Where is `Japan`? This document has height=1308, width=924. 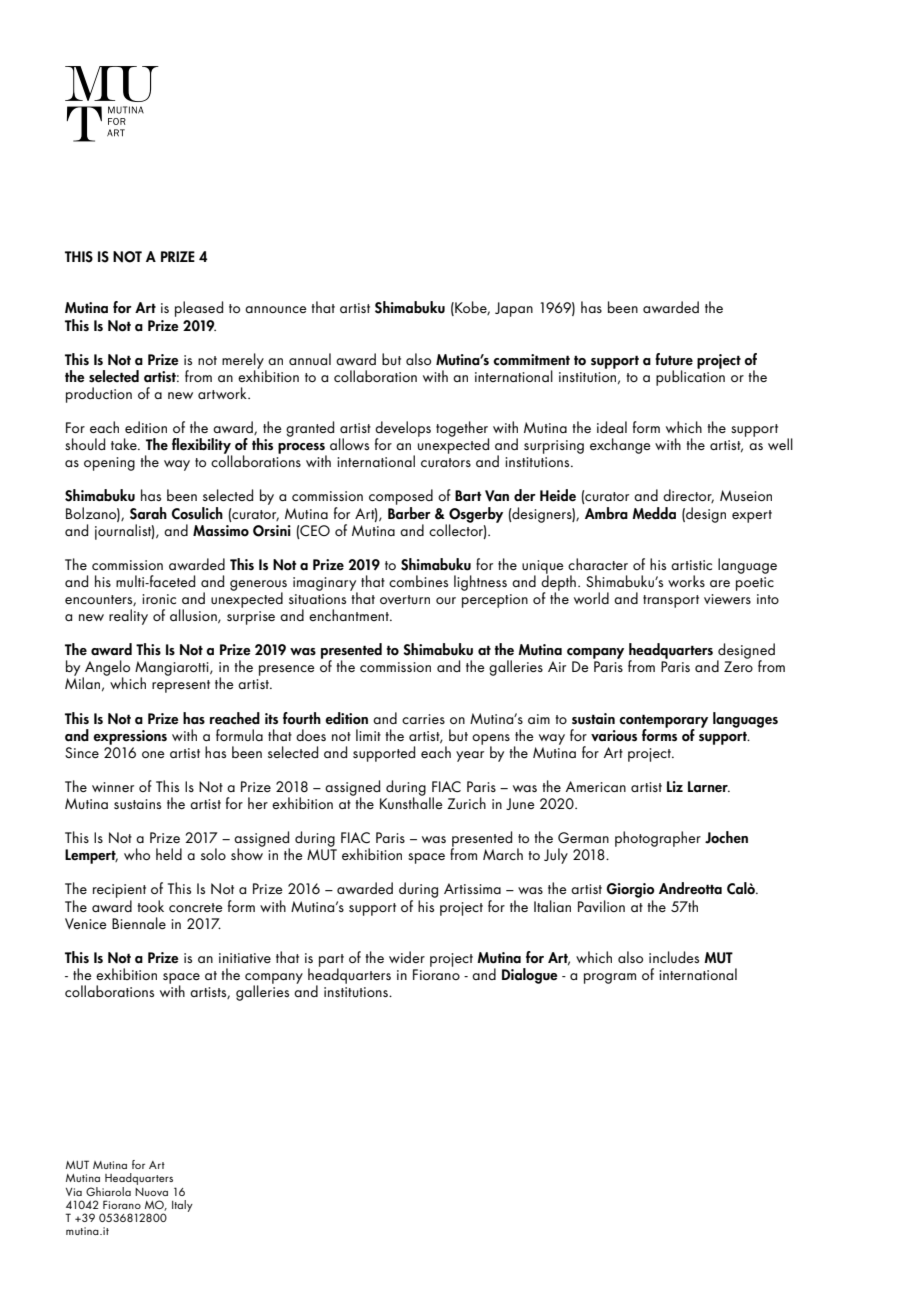
Japan is located at coordinates (514, 309).
